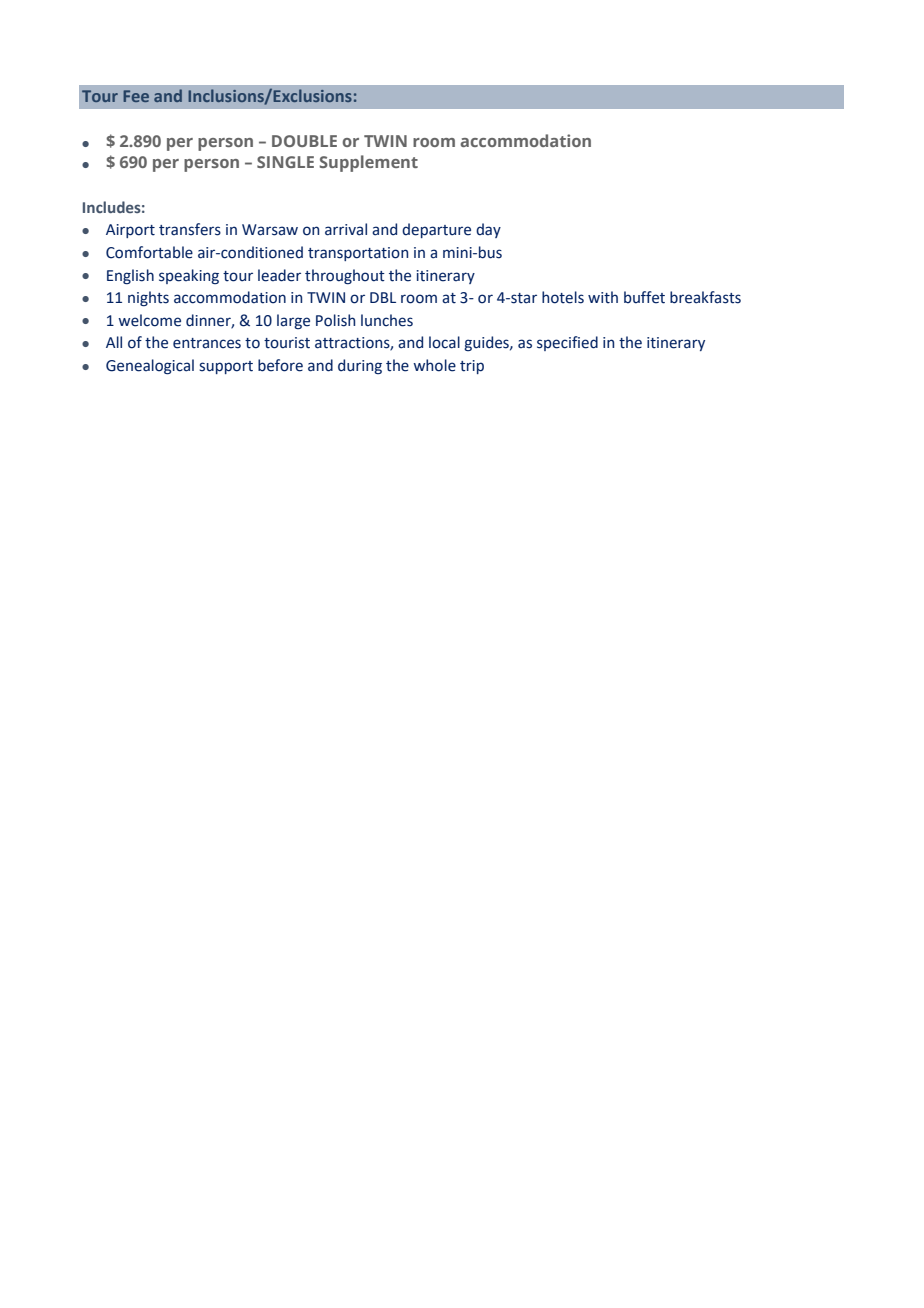 The height and width of the image is (1308, 924). What do you see at coordinates (488, 230) in the image?
I see `day` at bounding box center [488, 230].
